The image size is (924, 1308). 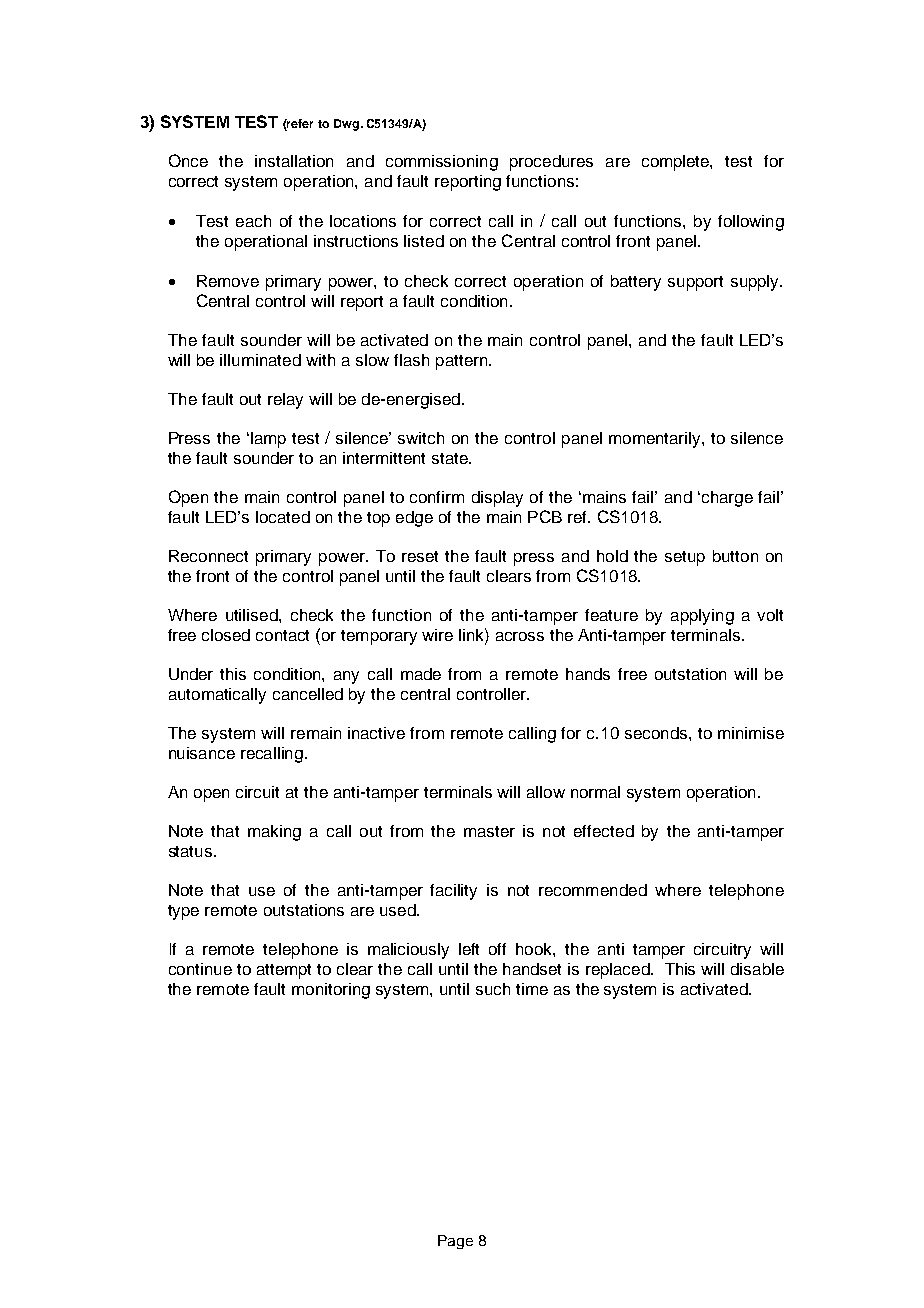 I want to click on master, so click(x=489, y=831).
